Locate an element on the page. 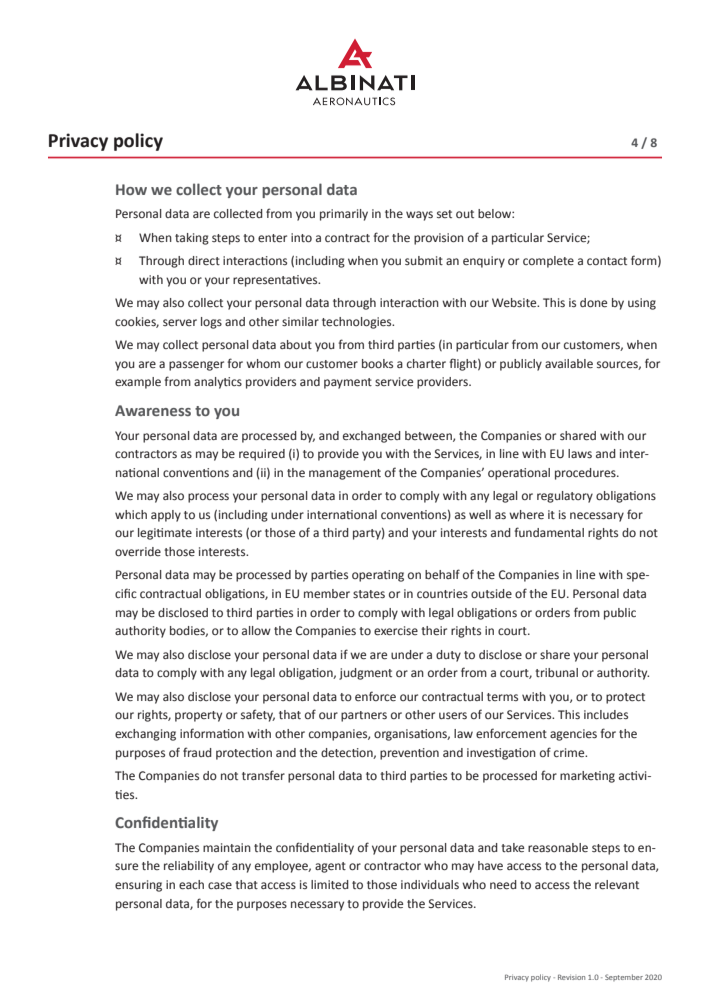  fundamental is located at coordinates (549, 532).
